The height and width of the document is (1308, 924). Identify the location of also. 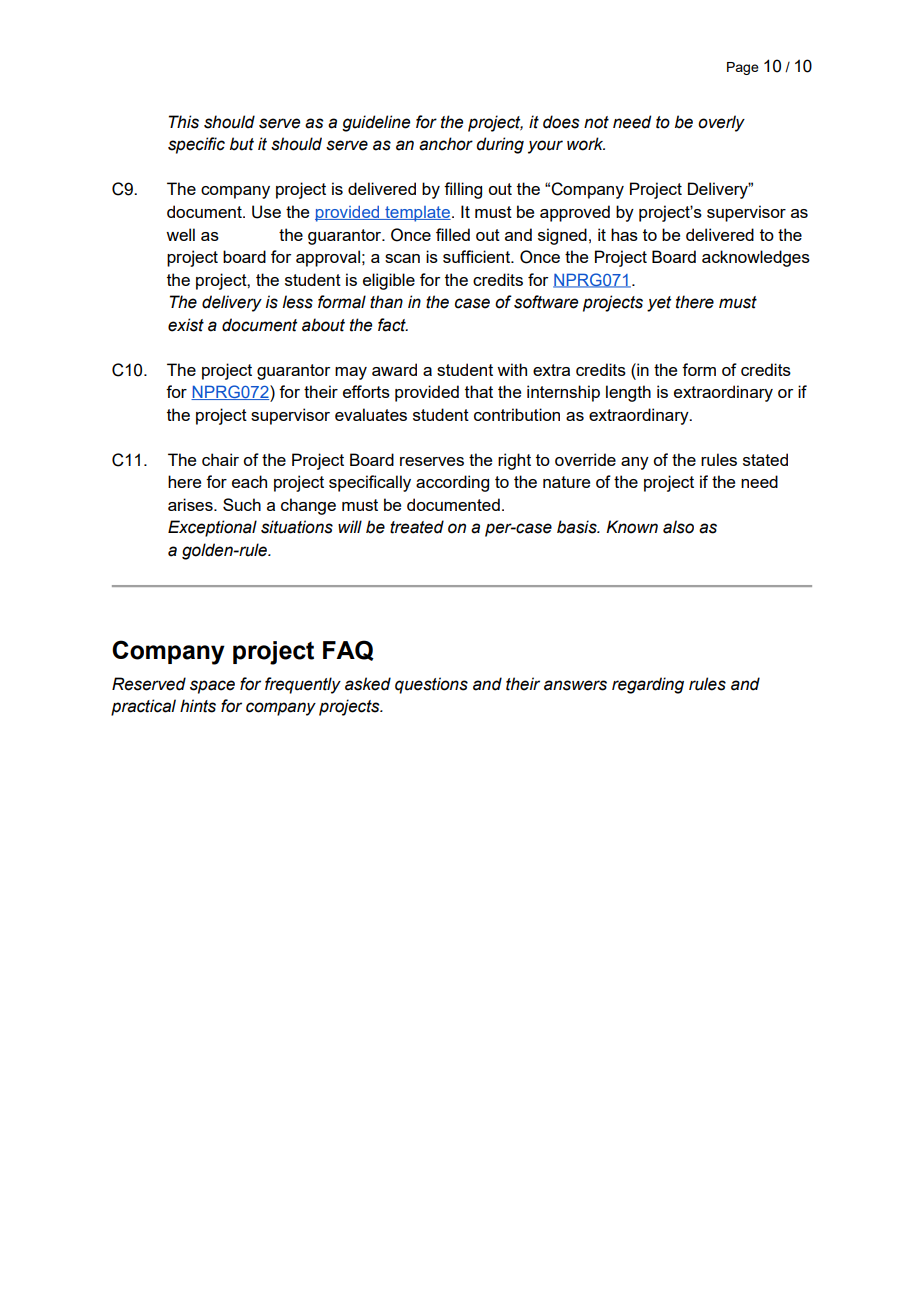
(678, 527).
